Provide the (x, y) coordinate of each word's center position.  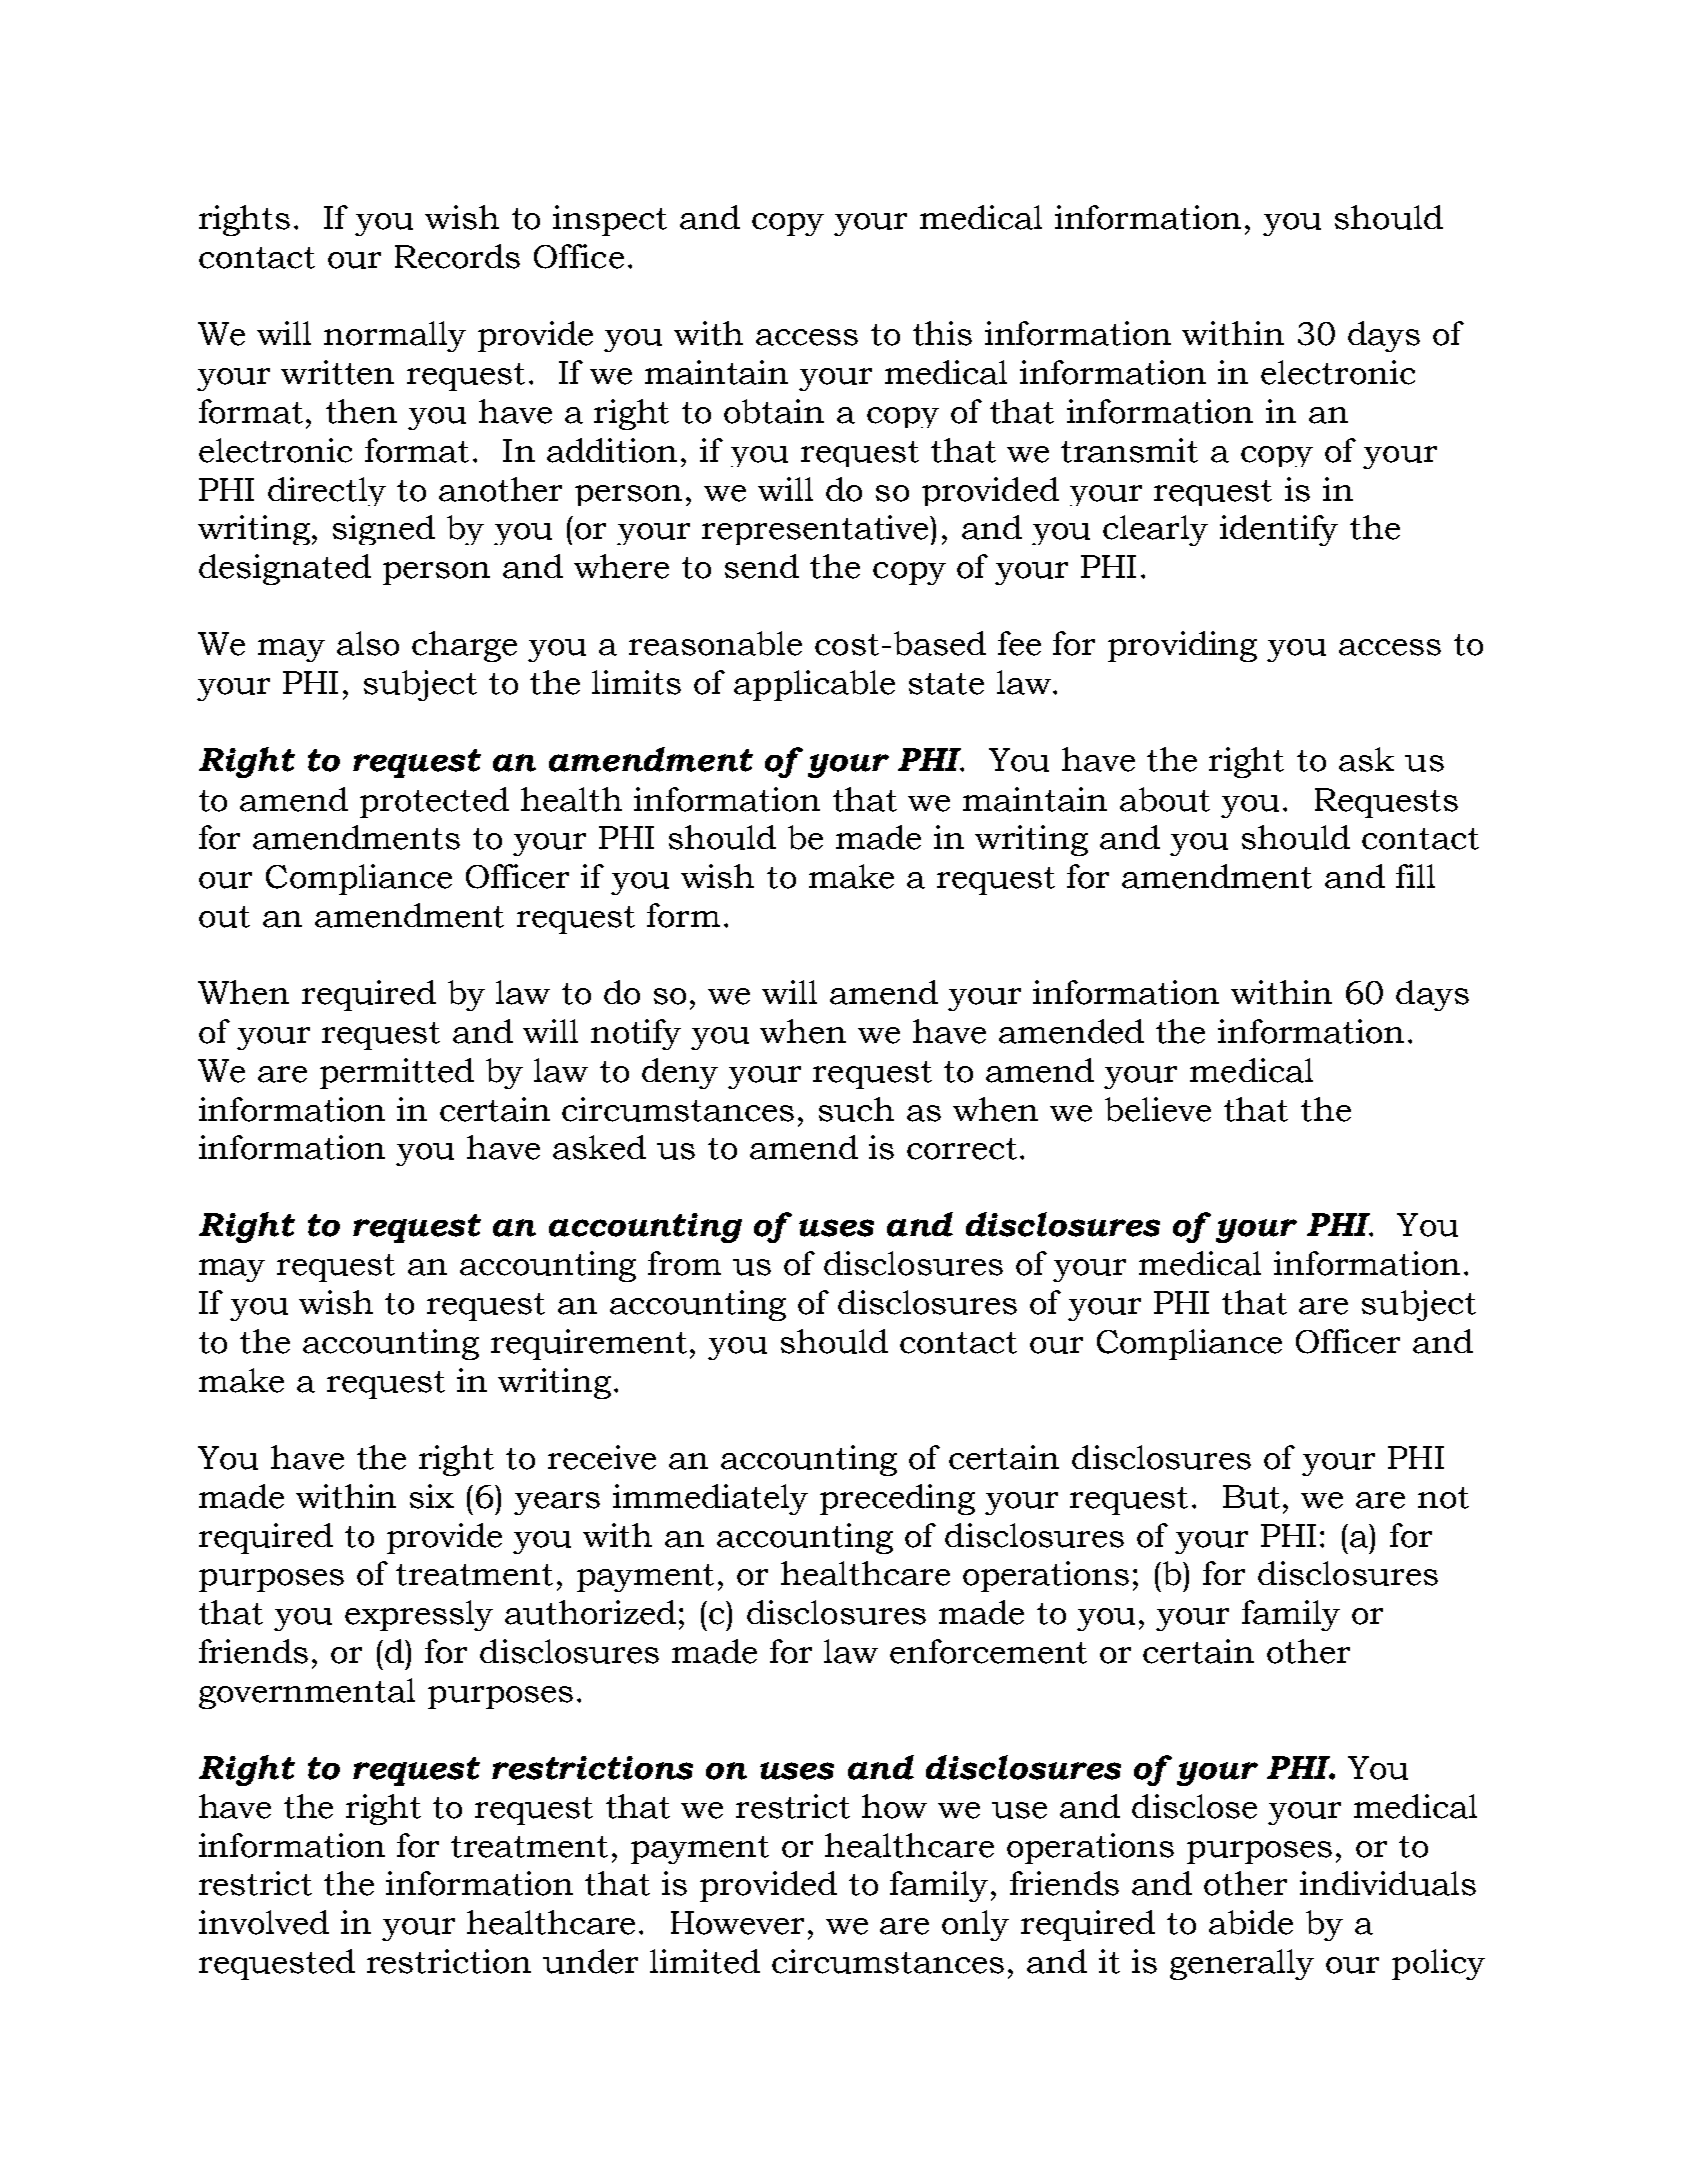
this (942, 333)
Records (457, 256)
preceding (897, 1499)
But (1251, 1497)
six (432, 1496)
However (737, 1923)
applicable (814, 685)
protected (434, 802)
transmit (1129, 450)
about (1165, 799)
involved (264, 1922)
